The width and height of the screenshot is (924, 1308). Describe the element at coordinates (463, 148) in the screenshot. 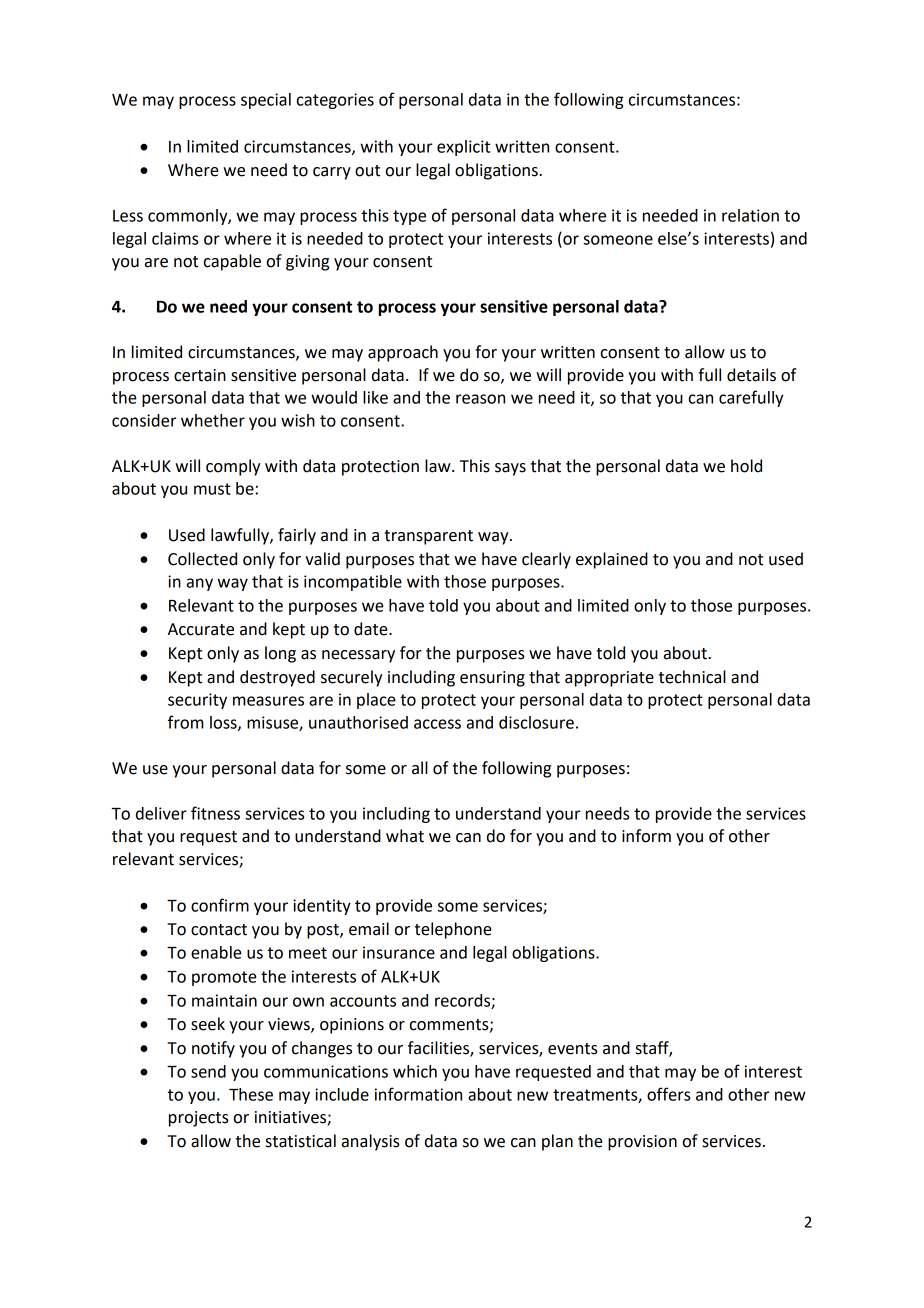

I see `explicit` at that location.
